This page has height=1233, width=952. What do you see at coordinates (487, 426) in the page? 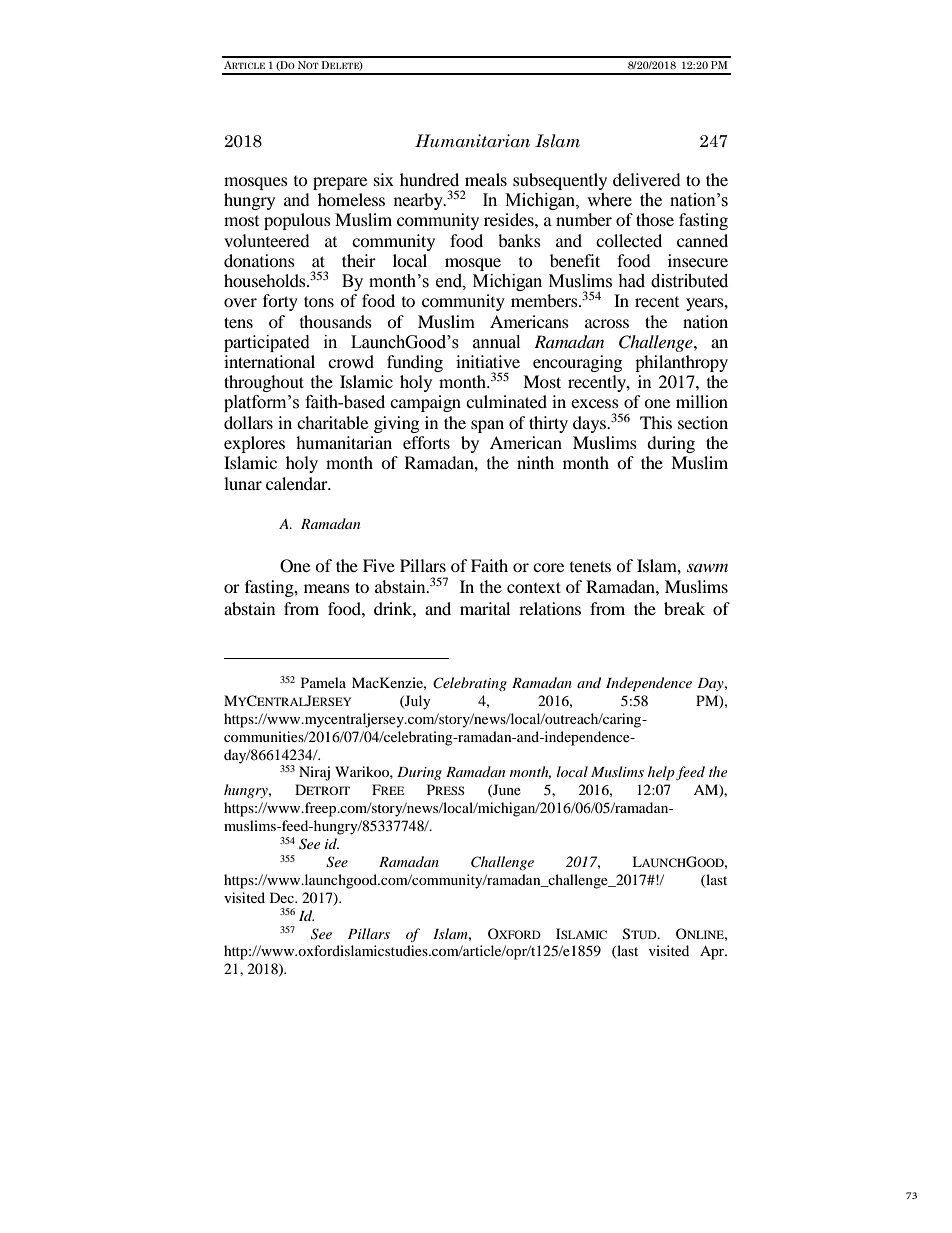
I see `span` at bounding box center [487, 426].
